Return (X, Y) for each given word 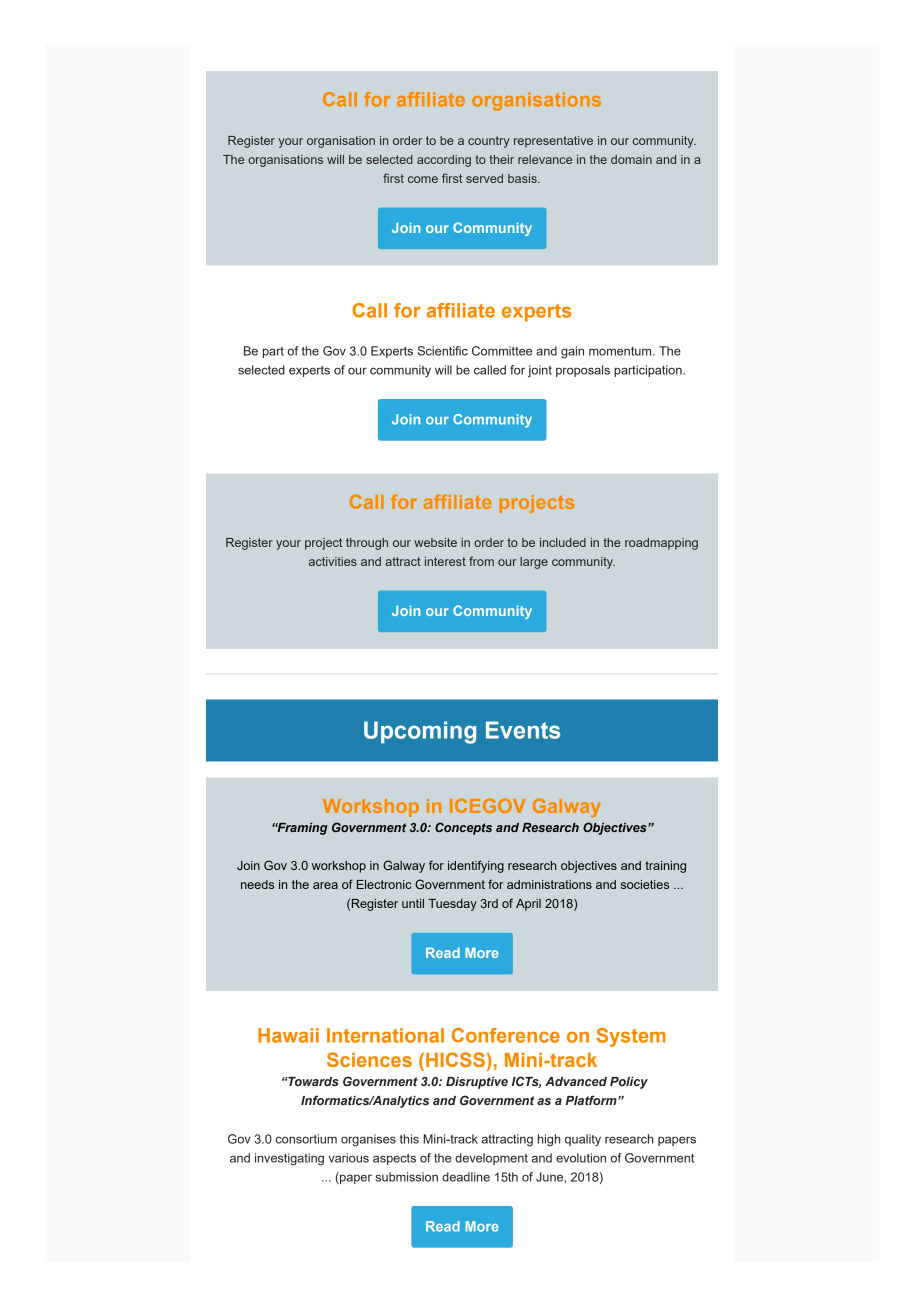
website (435, 542)
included (563, 542)
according (444, 161)
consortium (306, 1139)
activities (333, 561)
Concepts (463, 828)
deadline (466, 1177)
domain (631, 159)
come (423, 179)
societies (645, 884)
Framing (301, 829)
